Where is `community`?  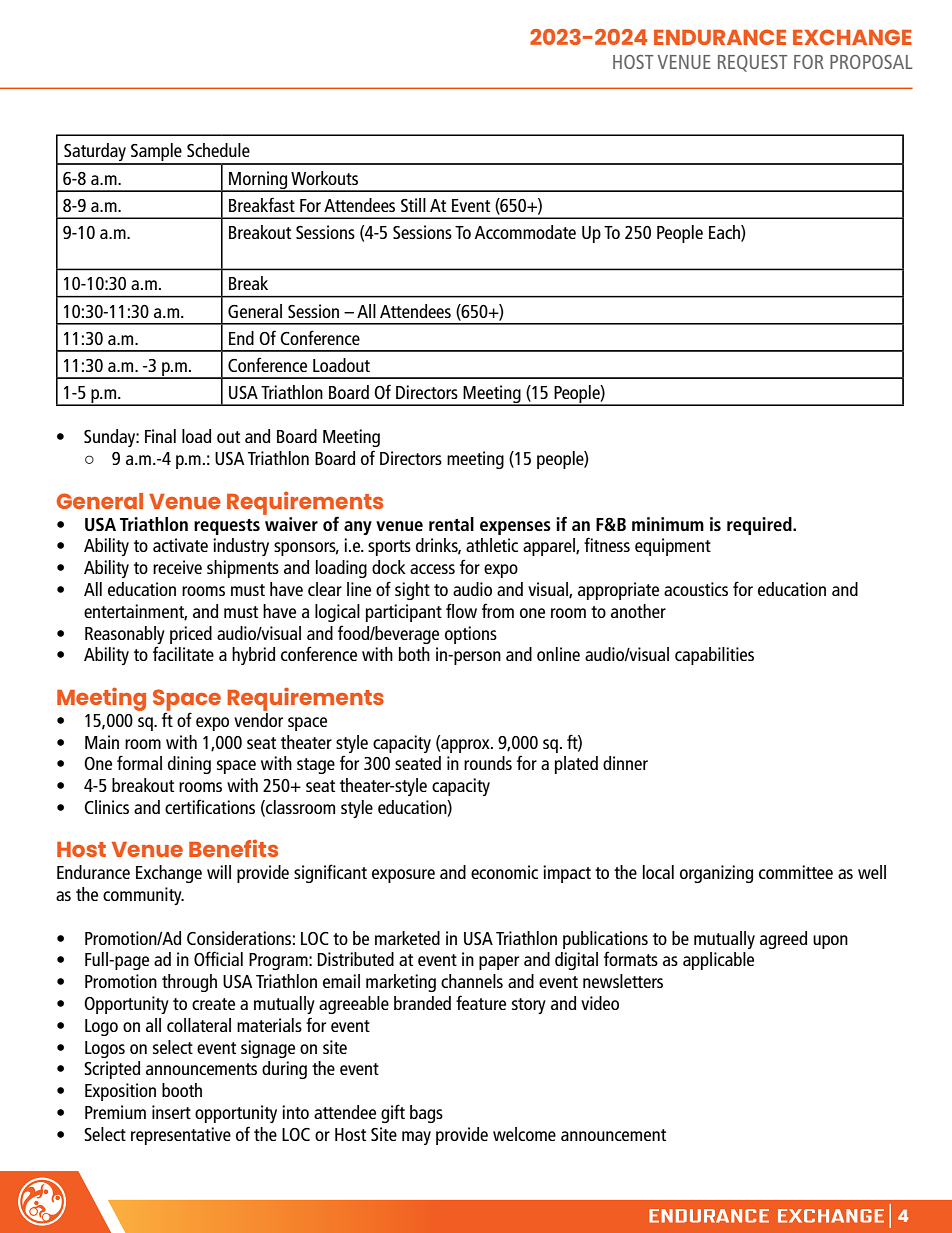
community is located at coordinates (143, 896).
